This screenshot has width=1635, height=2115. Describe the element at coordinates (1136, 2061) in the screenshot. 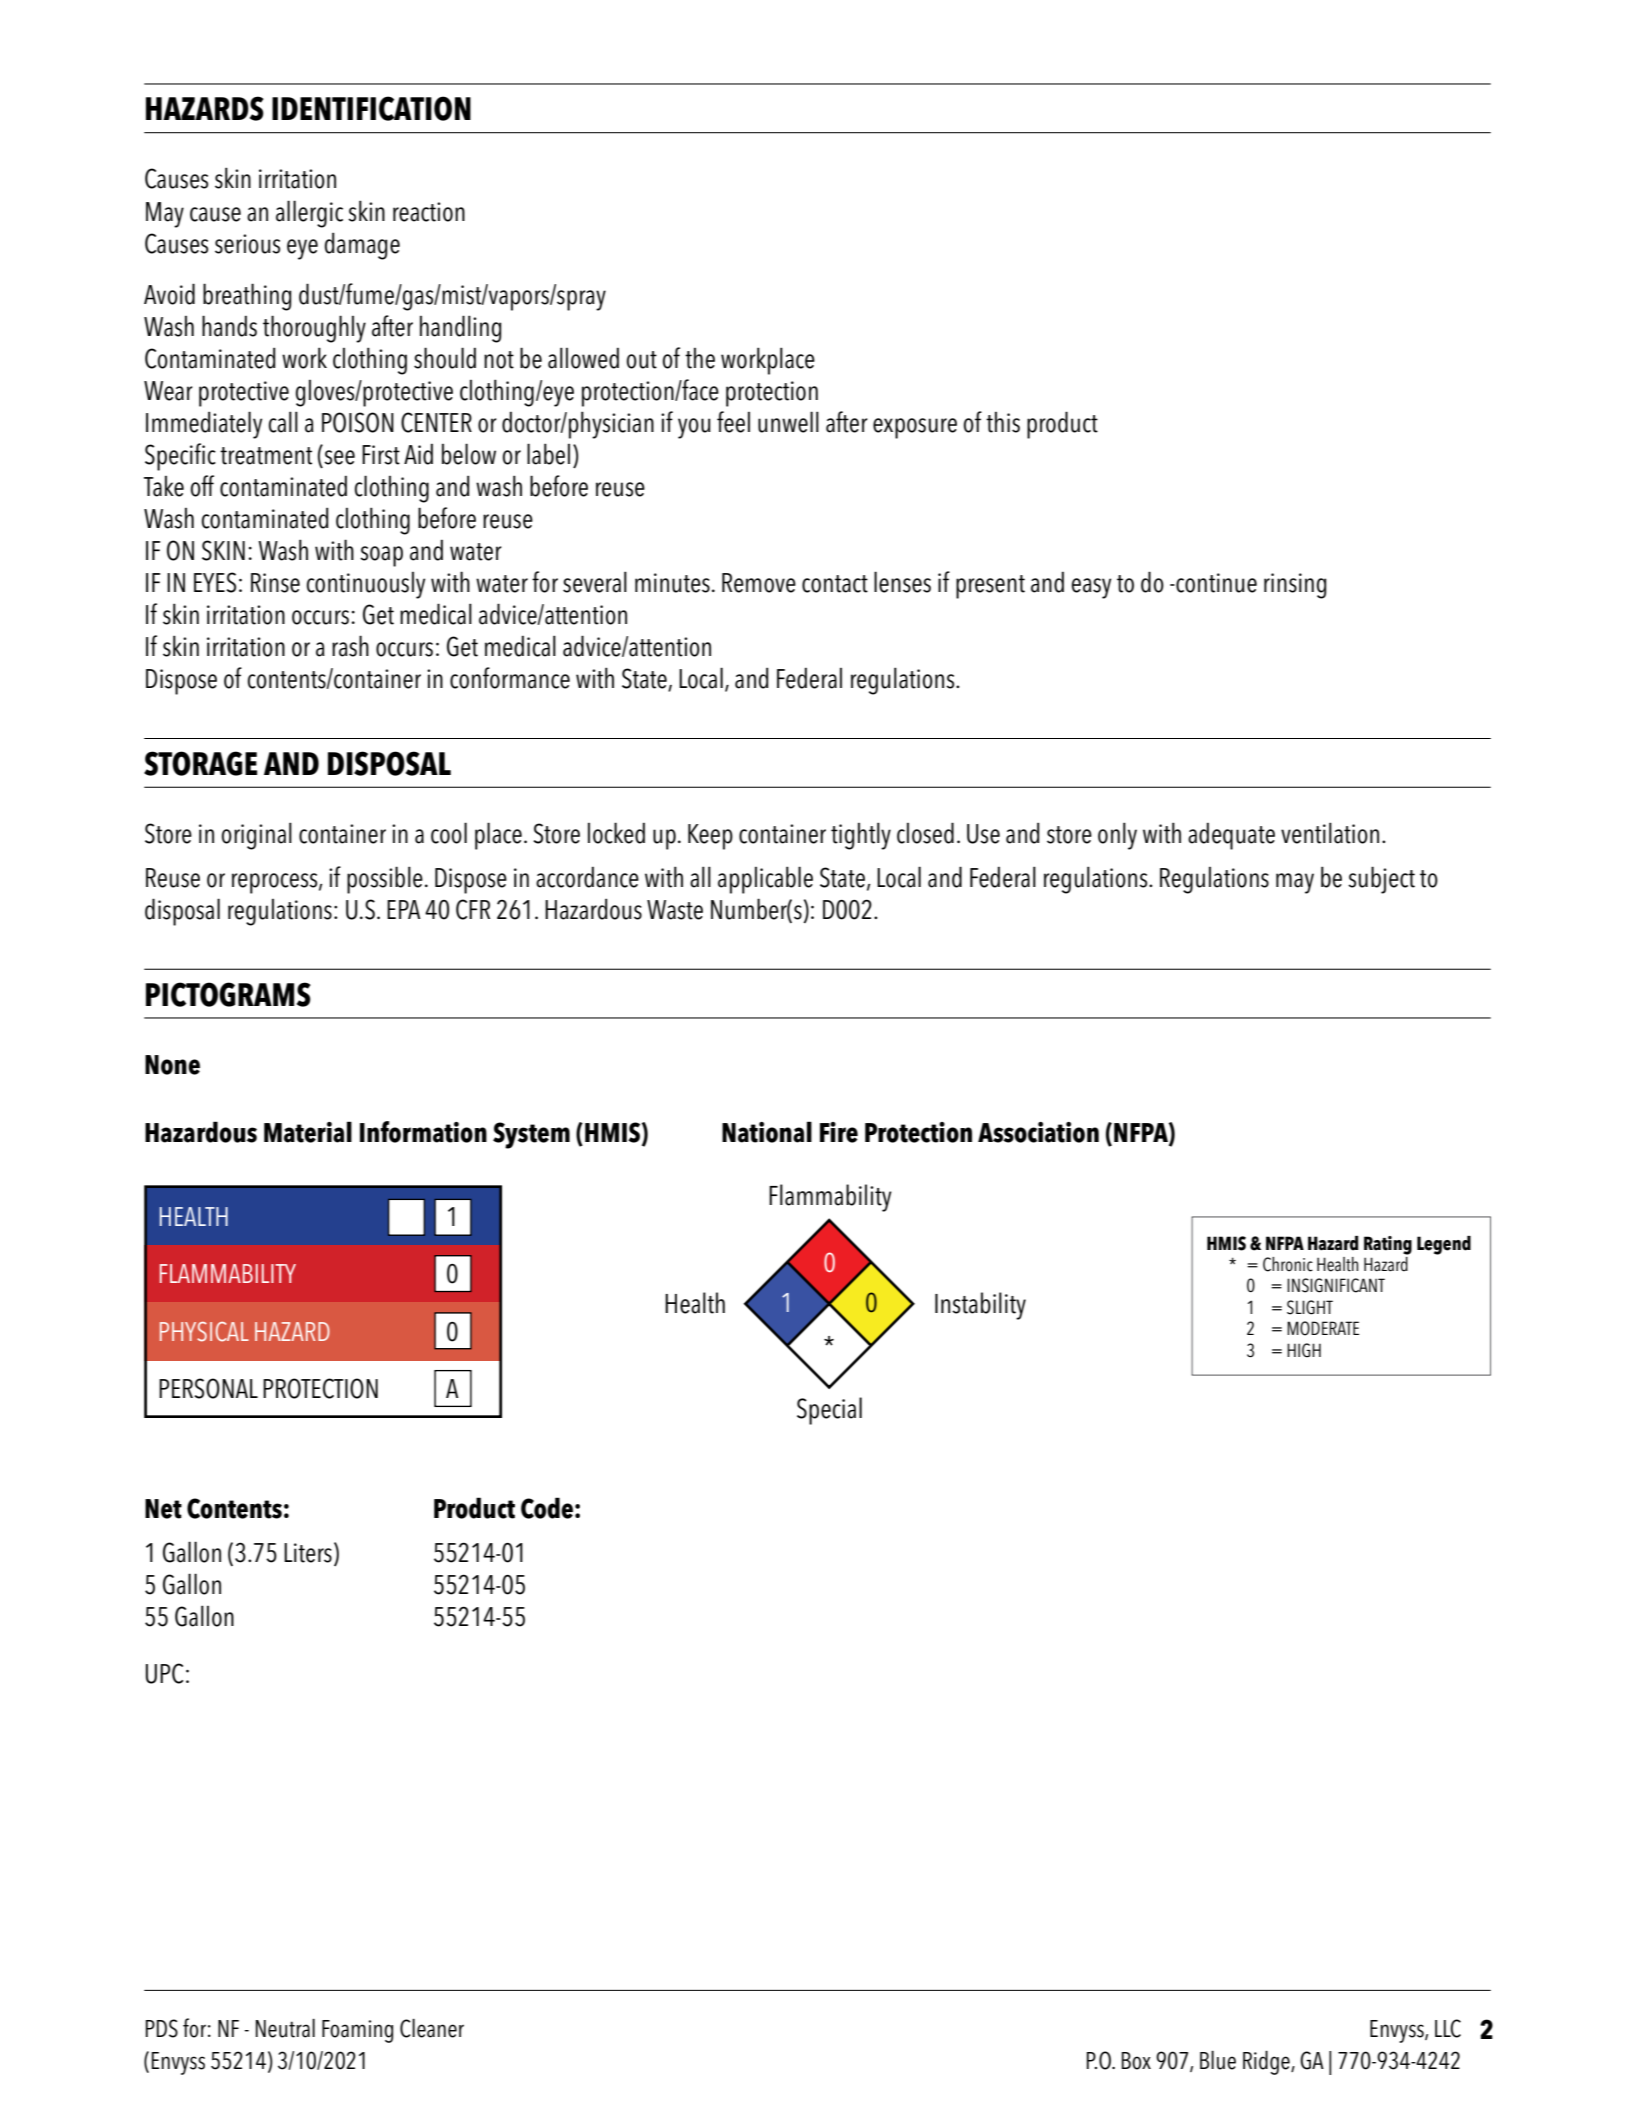

I see `Box` at that location.
